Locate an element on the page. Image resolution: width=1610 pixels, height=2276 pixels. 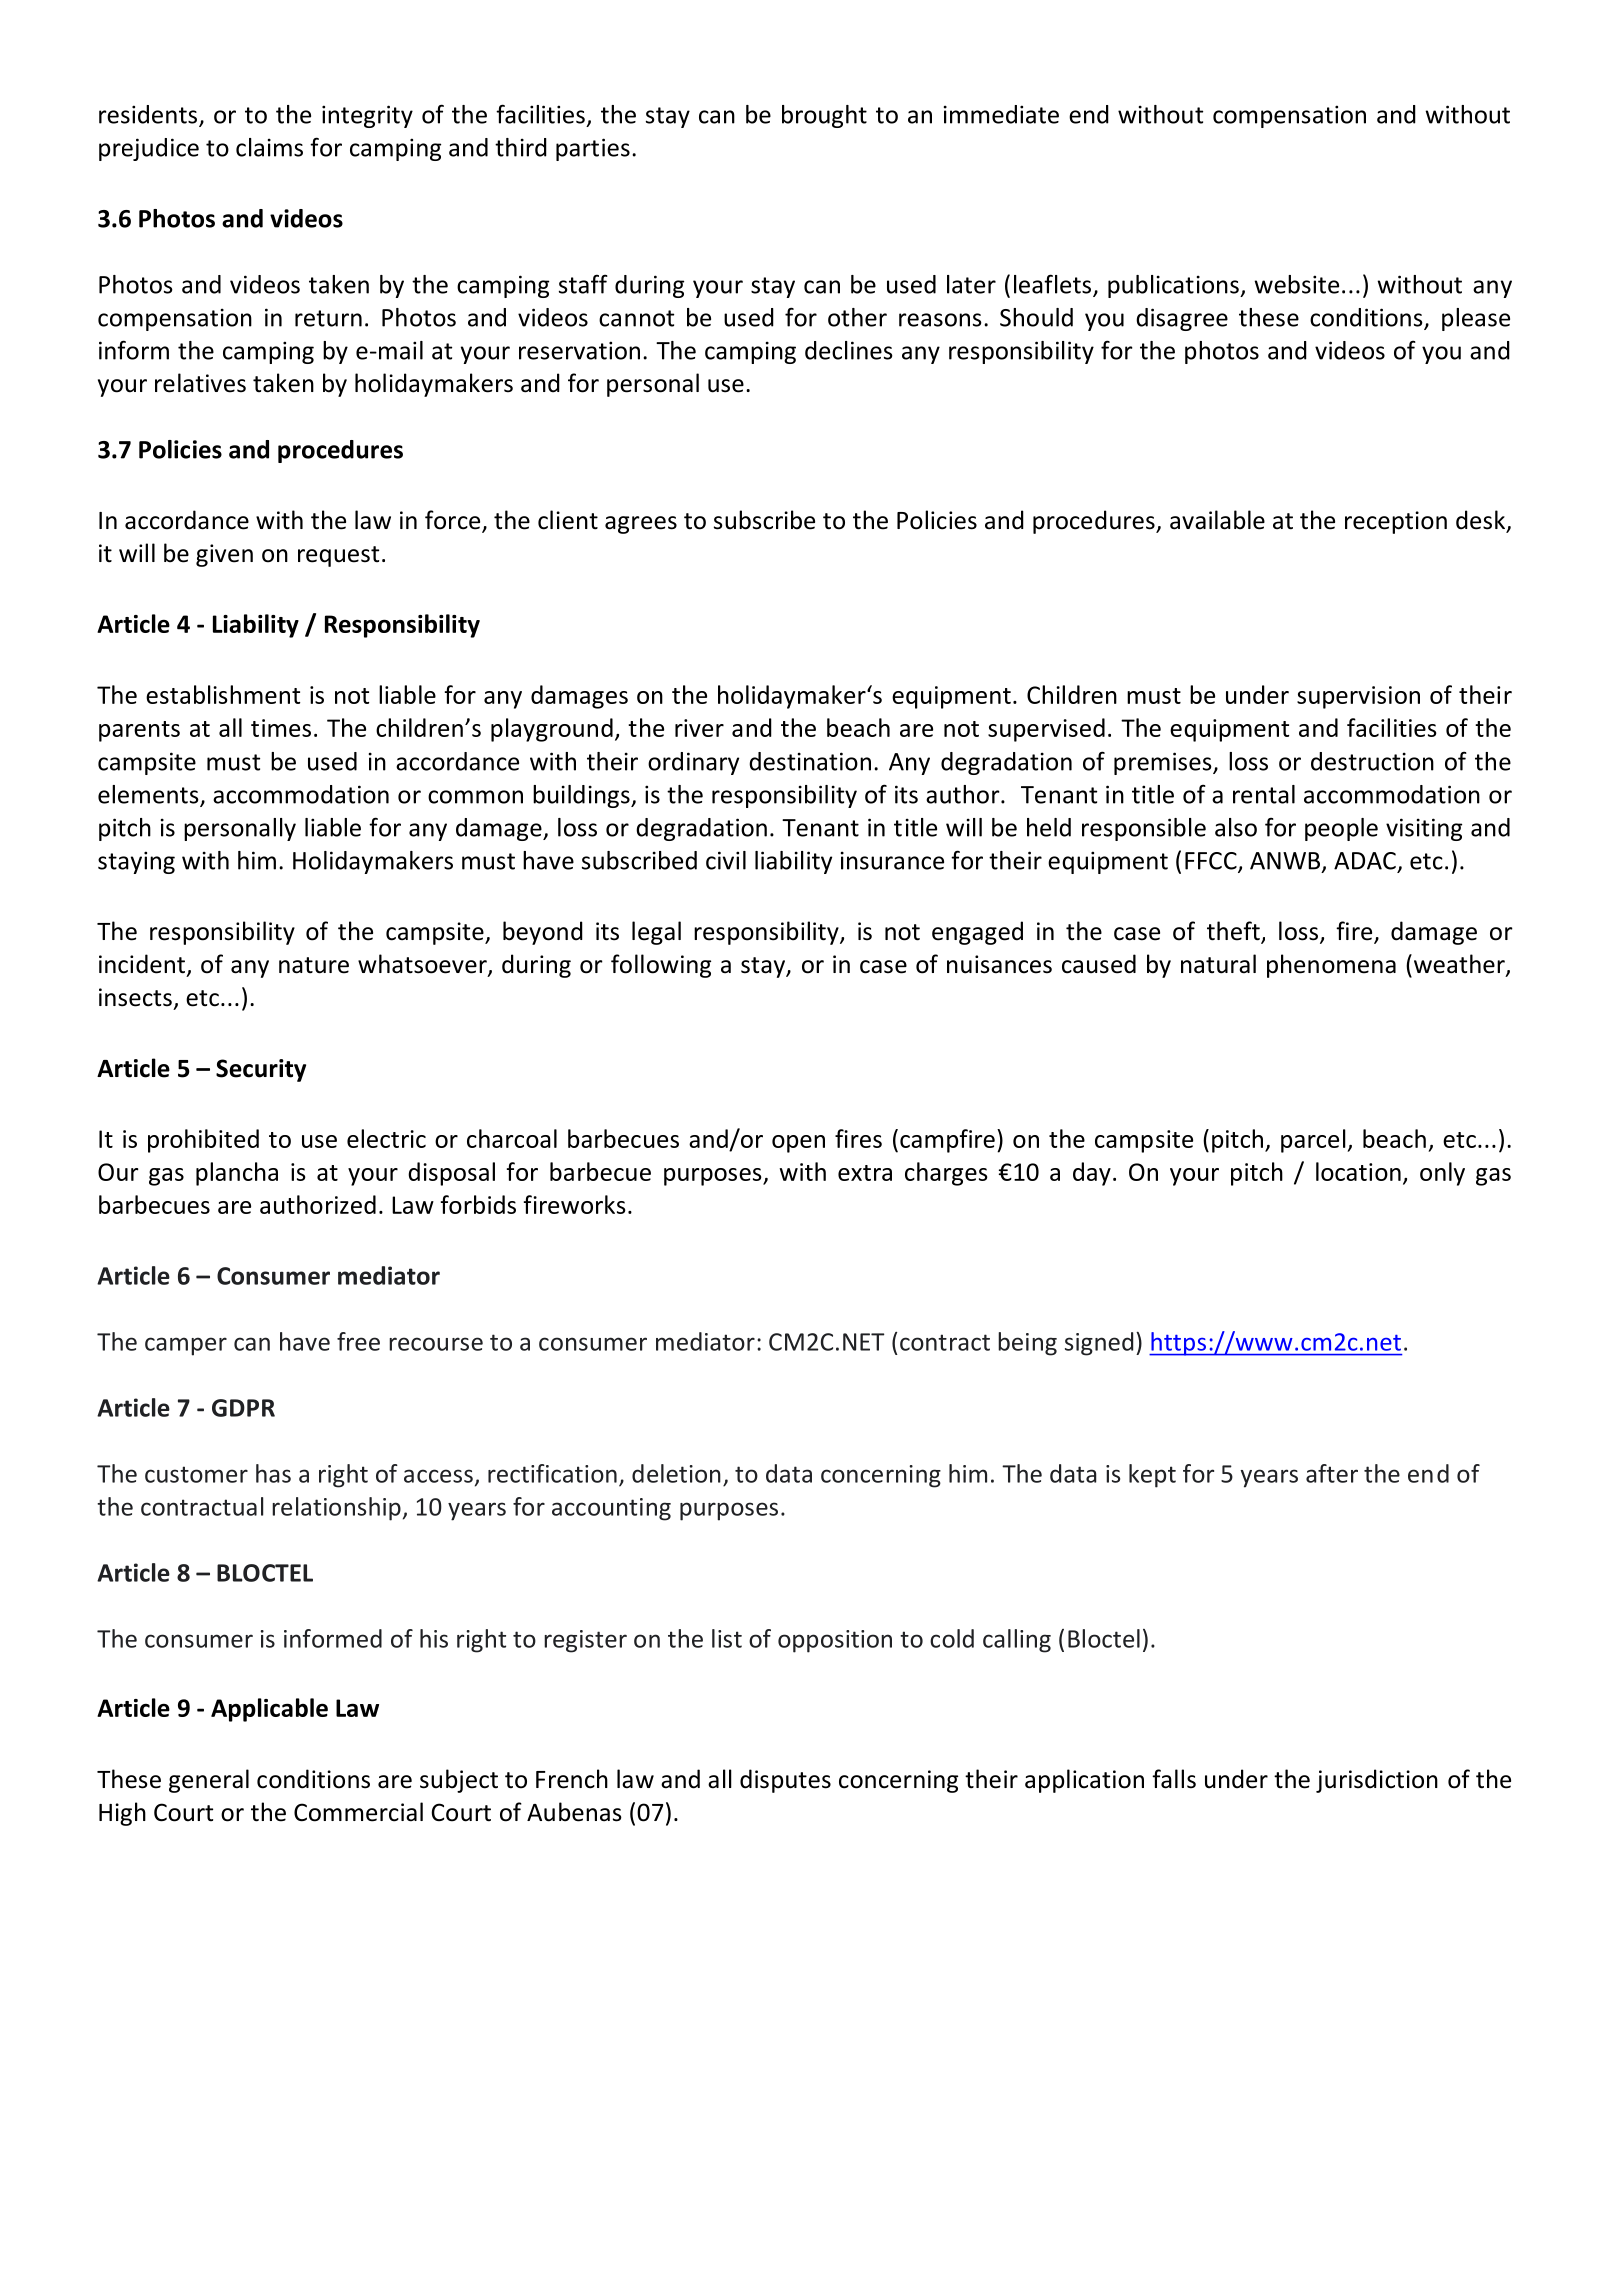
times is located at coordinates (281, 728).
